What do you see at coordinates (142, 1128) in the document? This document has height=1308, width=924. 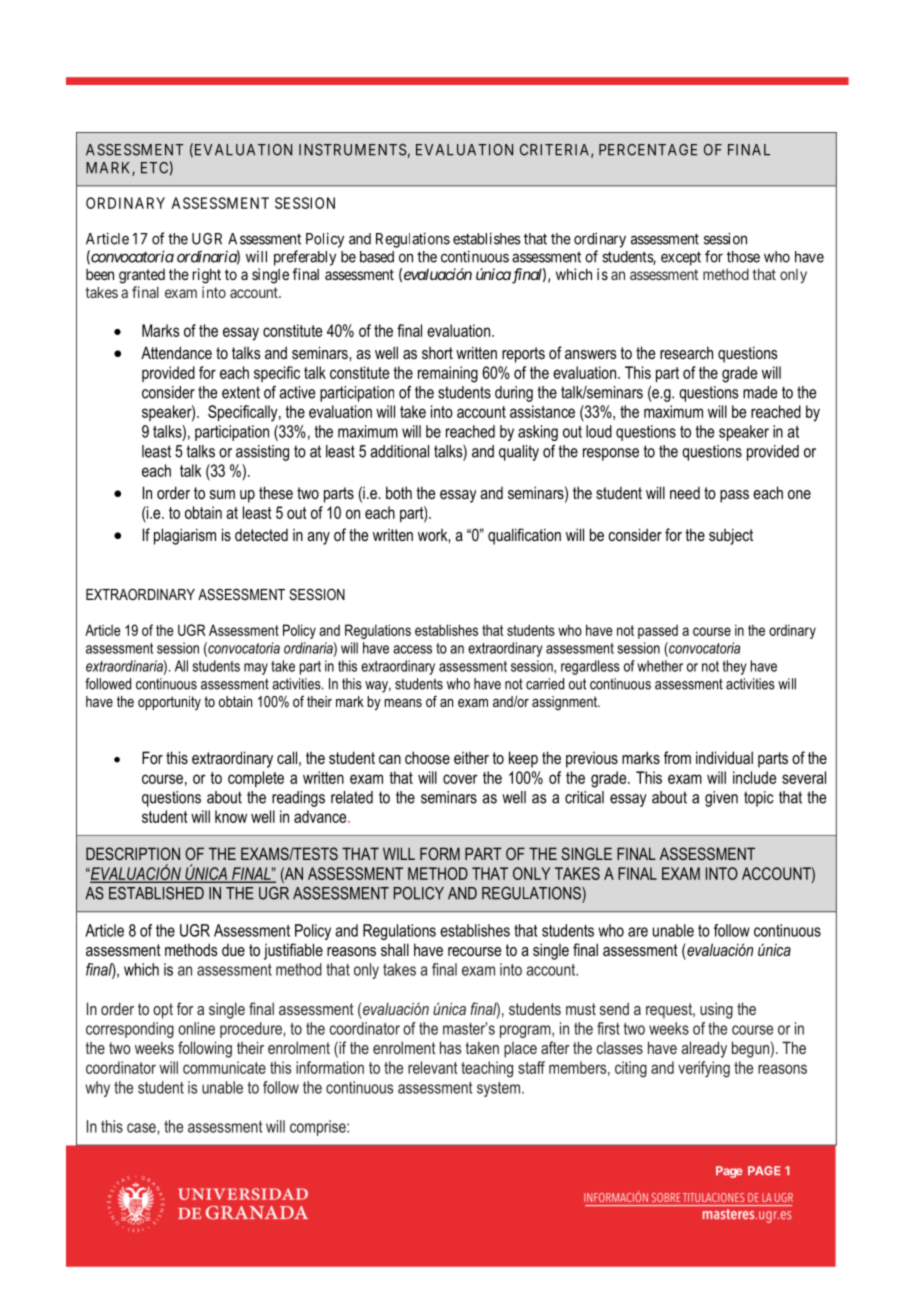 I see `case` at bounding box center [142, 1128].
